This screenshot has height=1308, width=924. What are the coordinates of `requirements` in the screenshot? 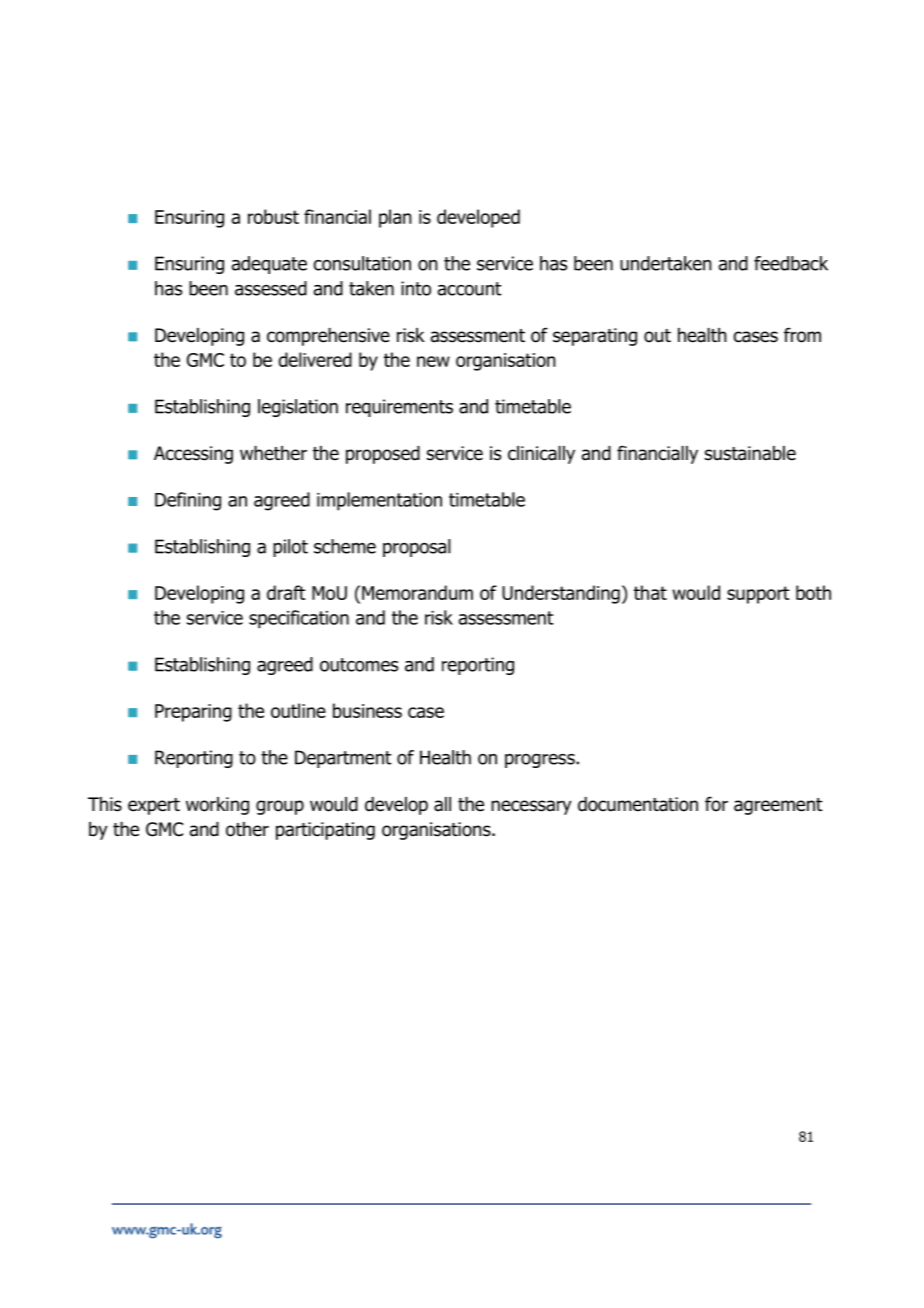 It's located at (399, 408).
